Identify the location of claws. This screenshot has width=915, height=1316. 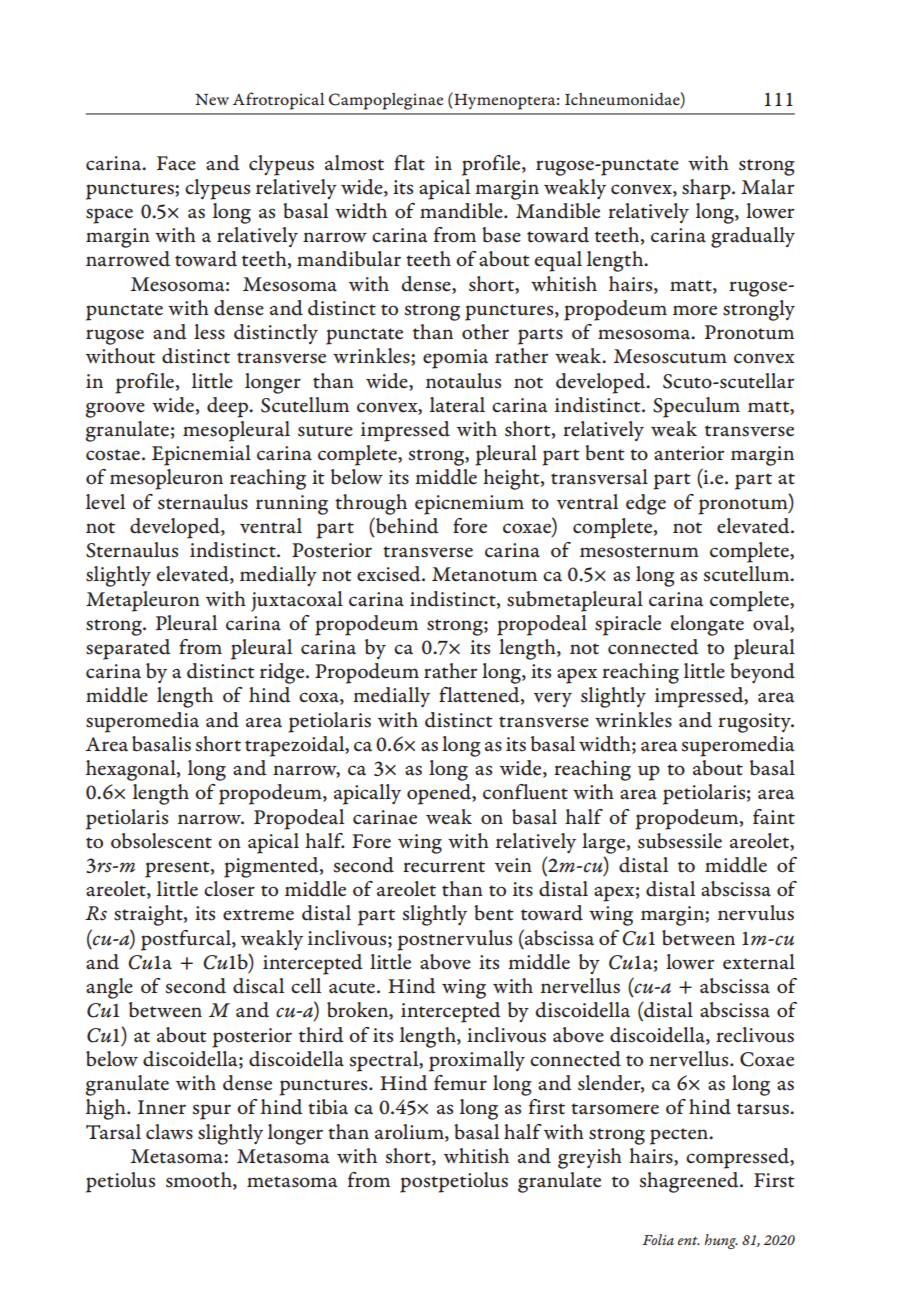
(169, 1132).
